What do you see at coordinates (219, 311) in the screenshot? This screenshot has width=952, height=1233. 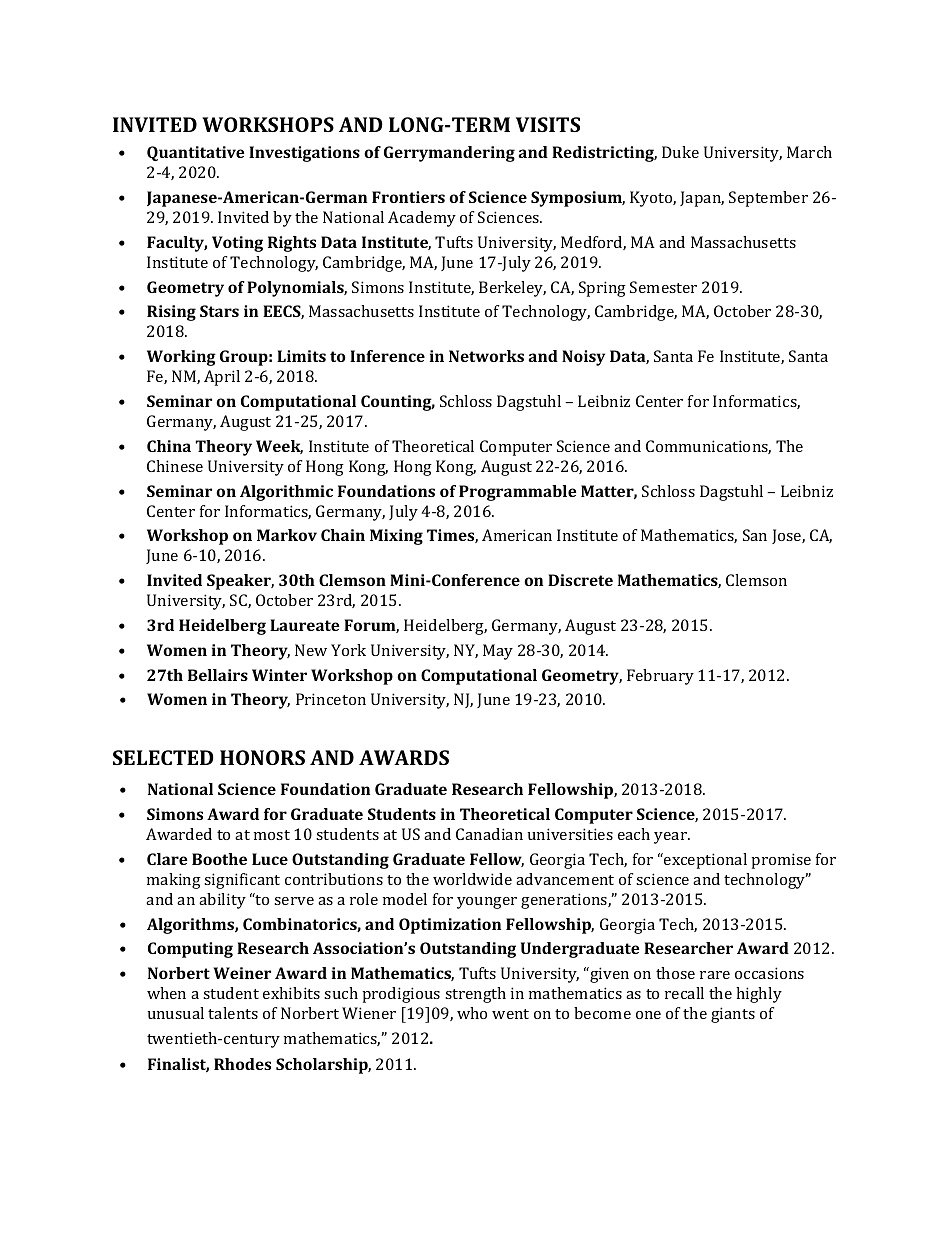 I see `Stars` at bounding box center [219, 311].
